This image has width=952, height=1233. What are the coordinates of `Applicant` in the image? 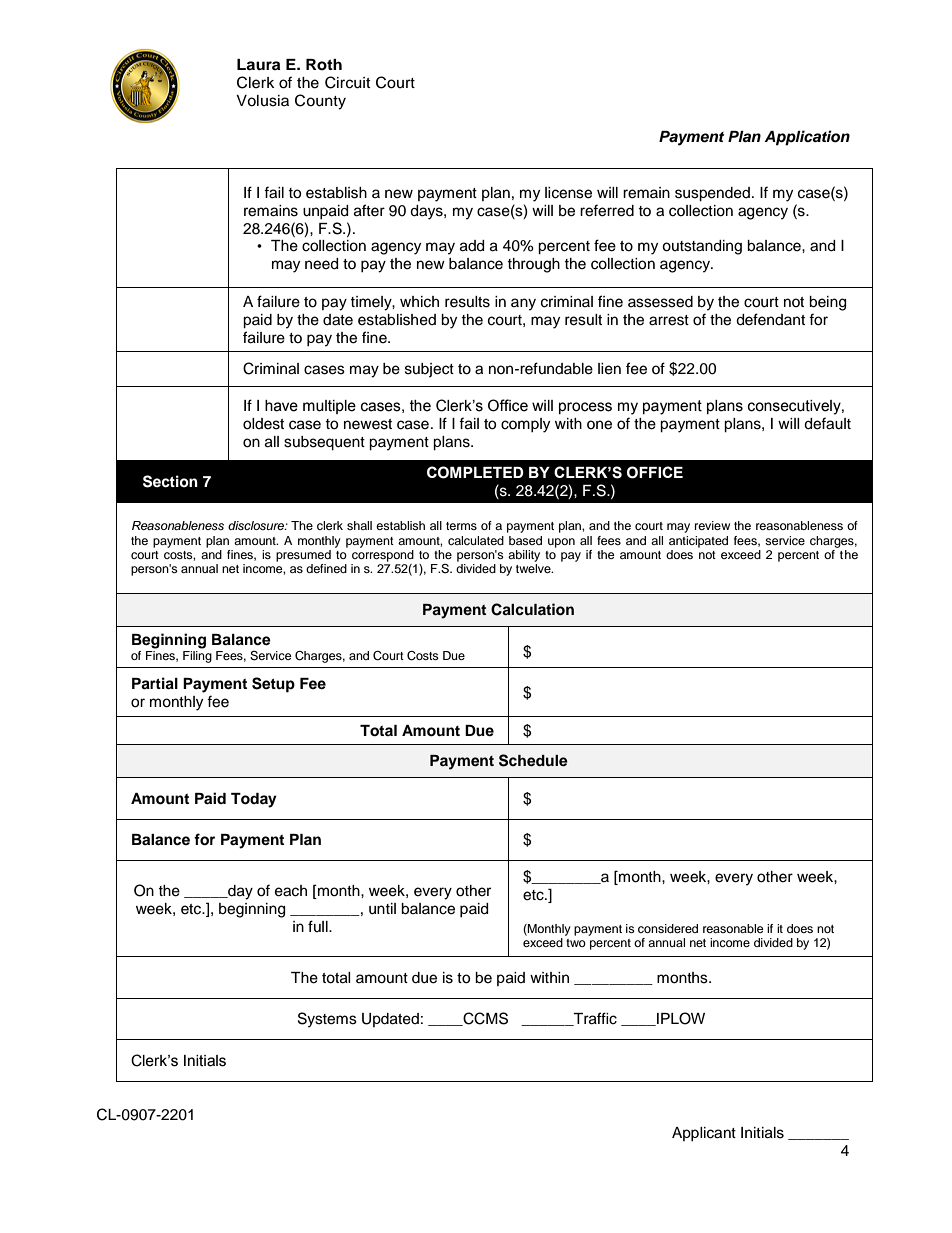 It's located at (704, 1134).
